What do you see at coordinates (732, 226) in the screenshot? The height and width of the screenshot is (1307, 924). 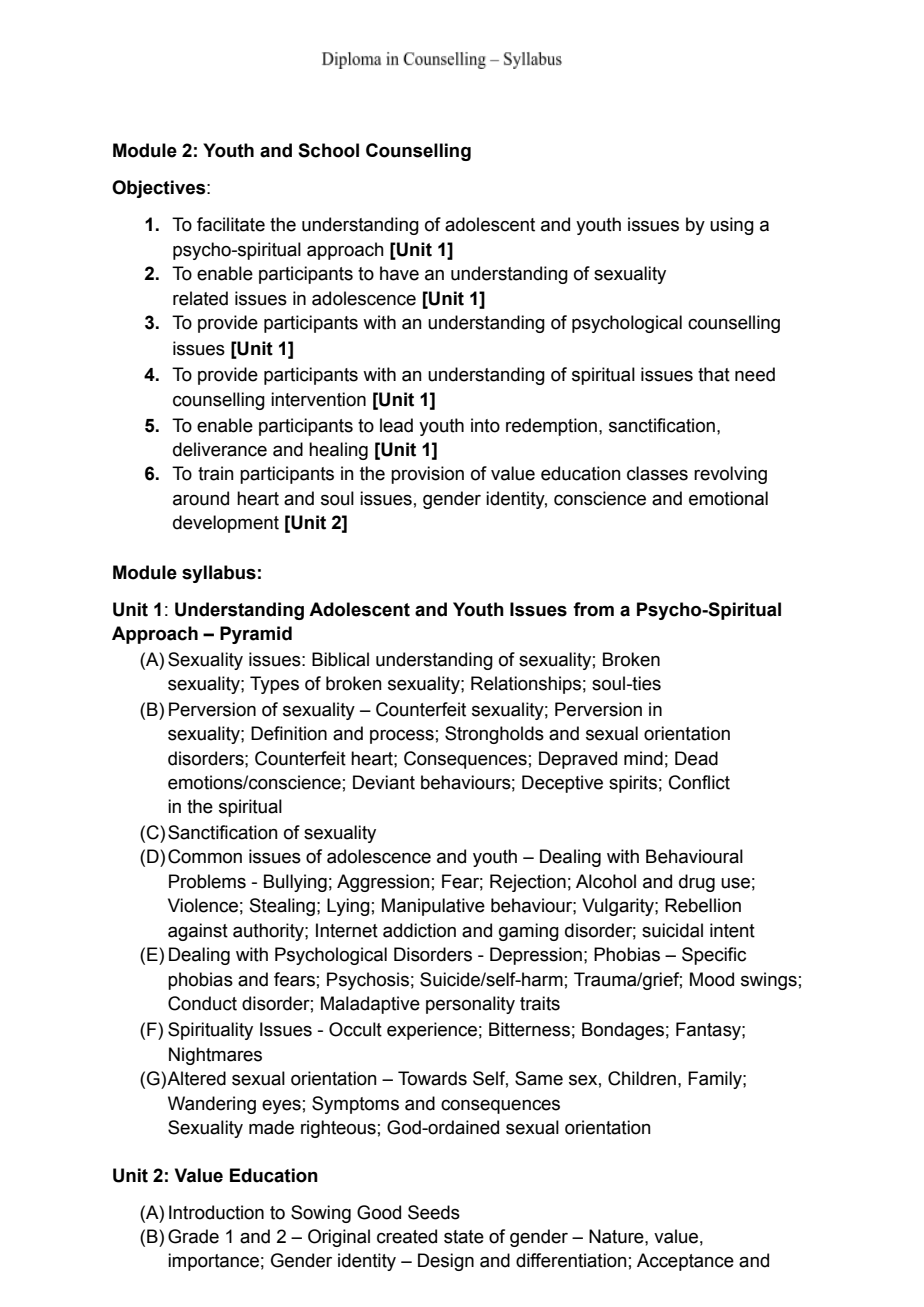 I see `using` at bounding box center [732, 226].
